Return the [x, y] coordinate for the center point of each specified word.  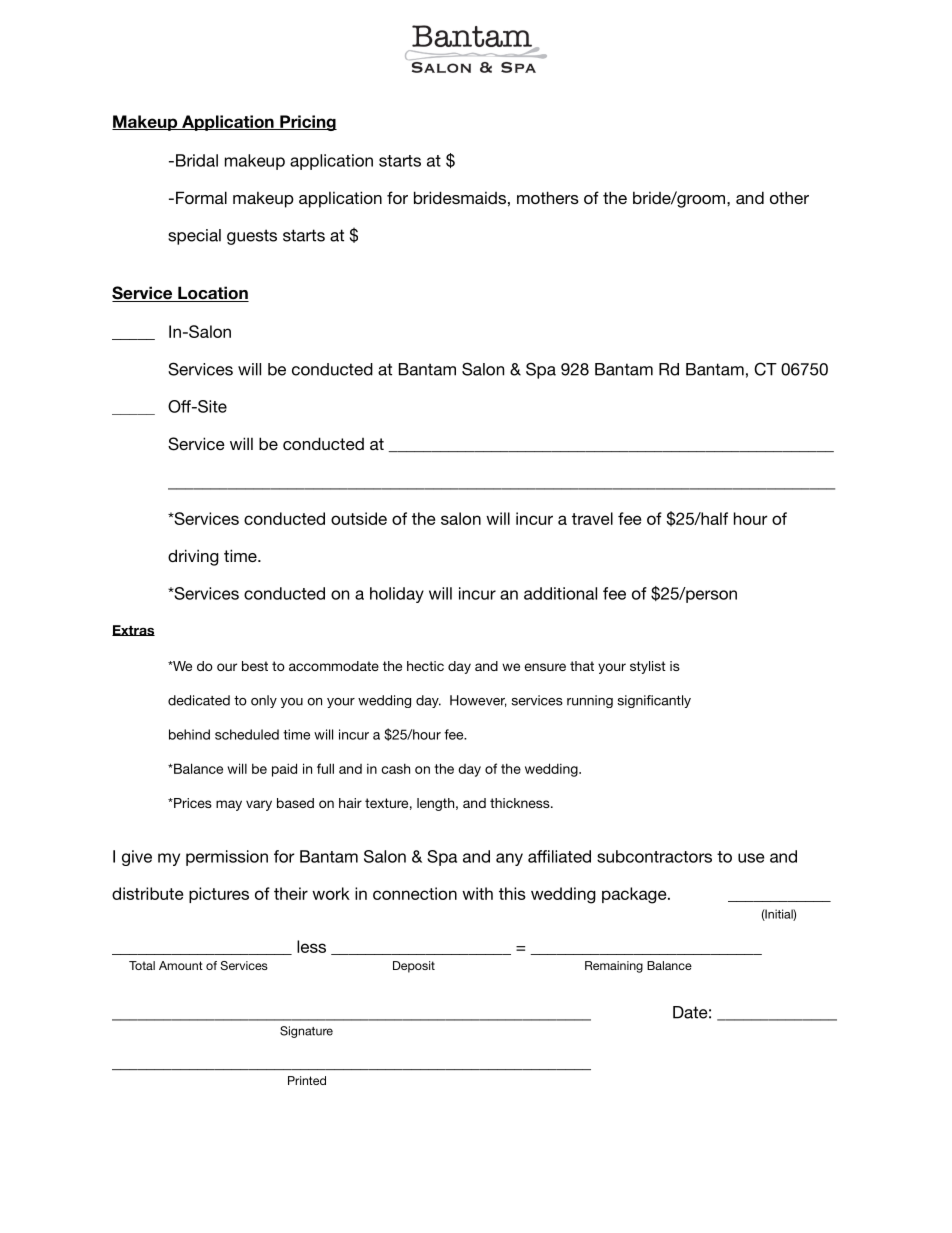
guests [252, 237]
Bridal [197, 160]
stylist [648, 667]
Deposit [414, 967]
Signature [306, 1032]
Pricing [307, 123]
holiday [397, 595]
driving [193, 557]
